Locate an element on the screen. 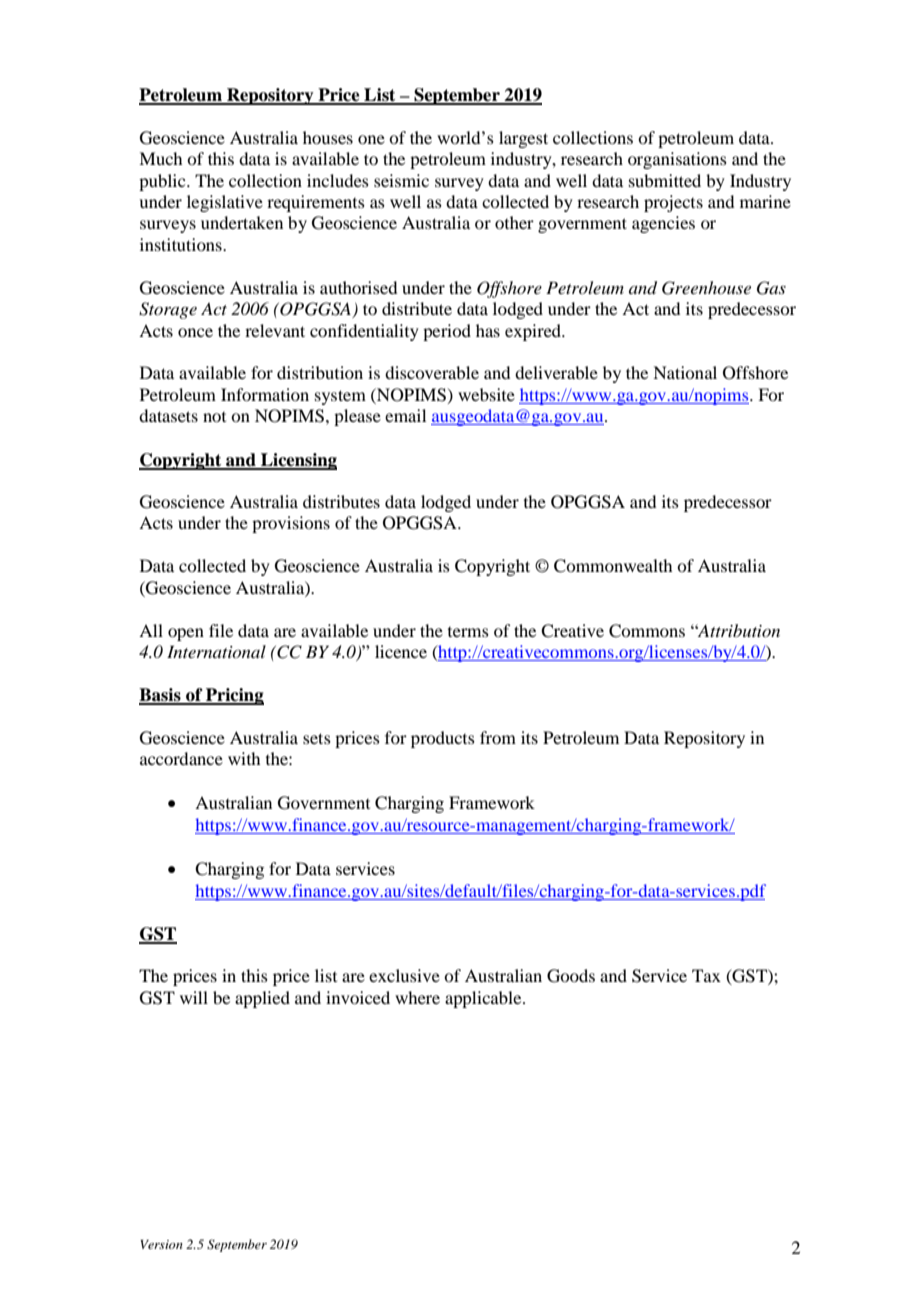 The height and width of the screenshot is (1308, 924). provisions is located at coordinates (291, 524).
